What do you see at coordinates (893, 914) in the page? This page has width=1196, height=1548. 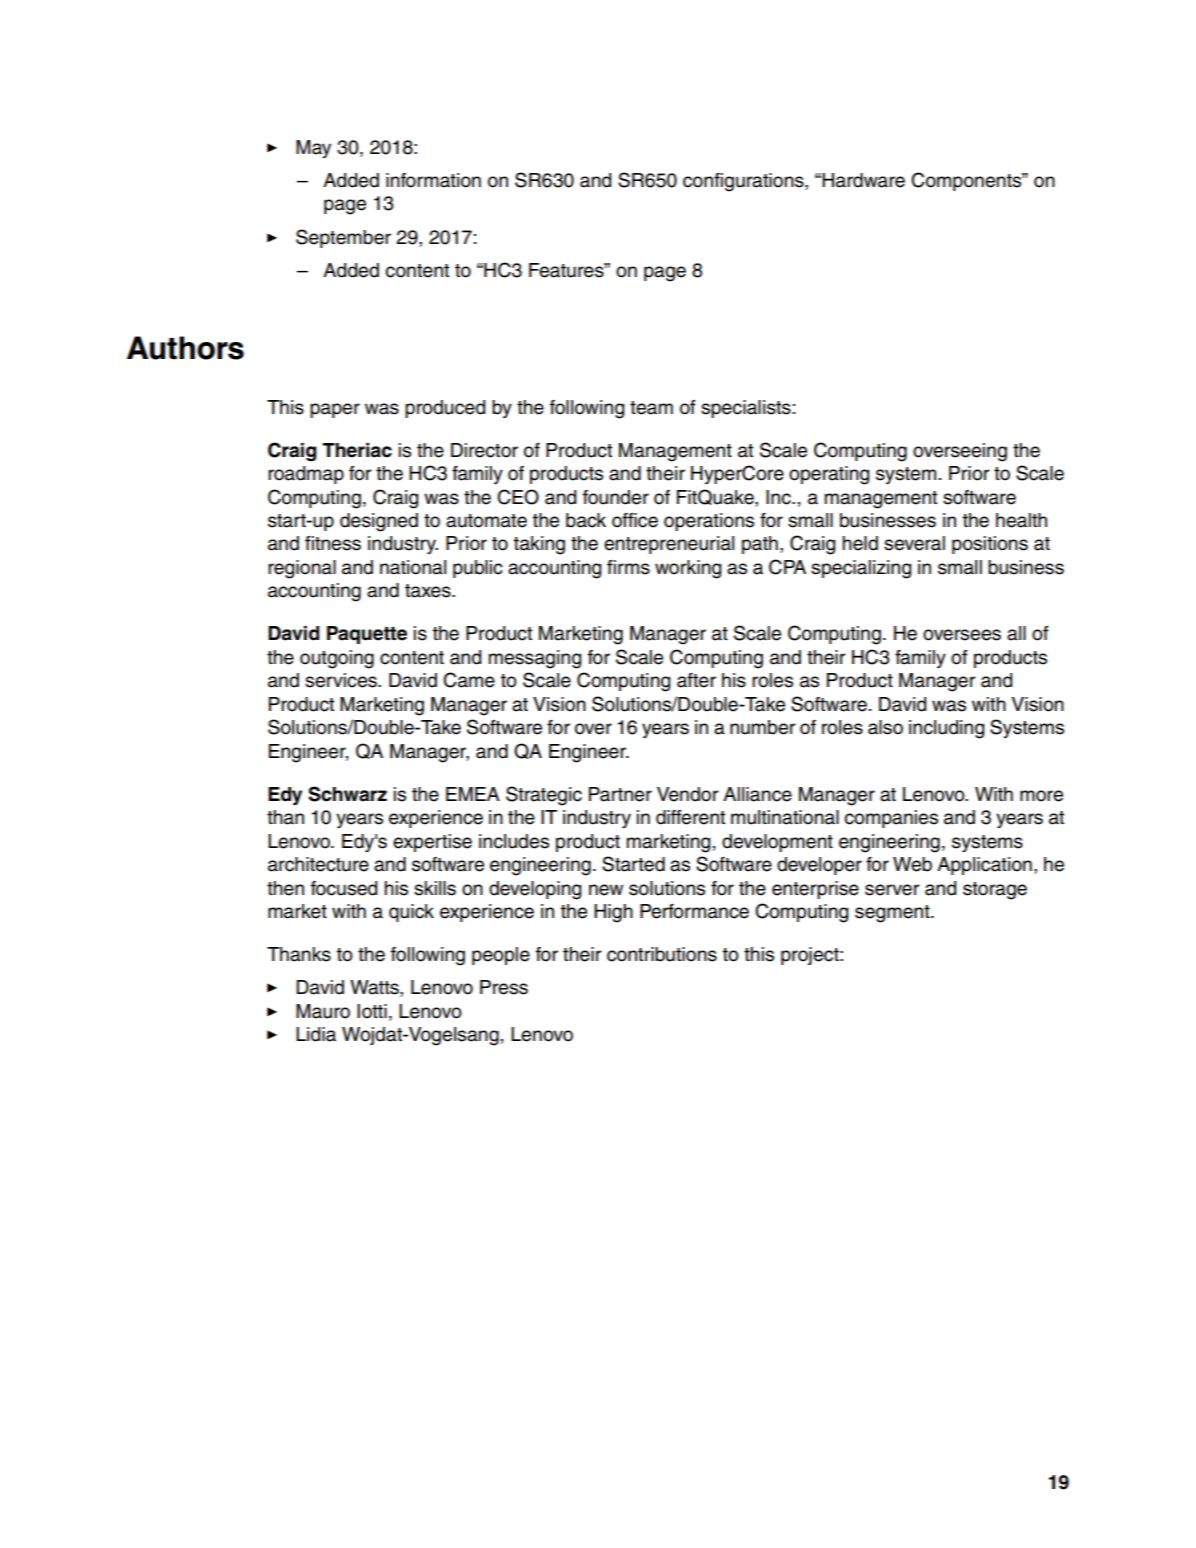 I see `segment` at bounding box center [893, 914].
